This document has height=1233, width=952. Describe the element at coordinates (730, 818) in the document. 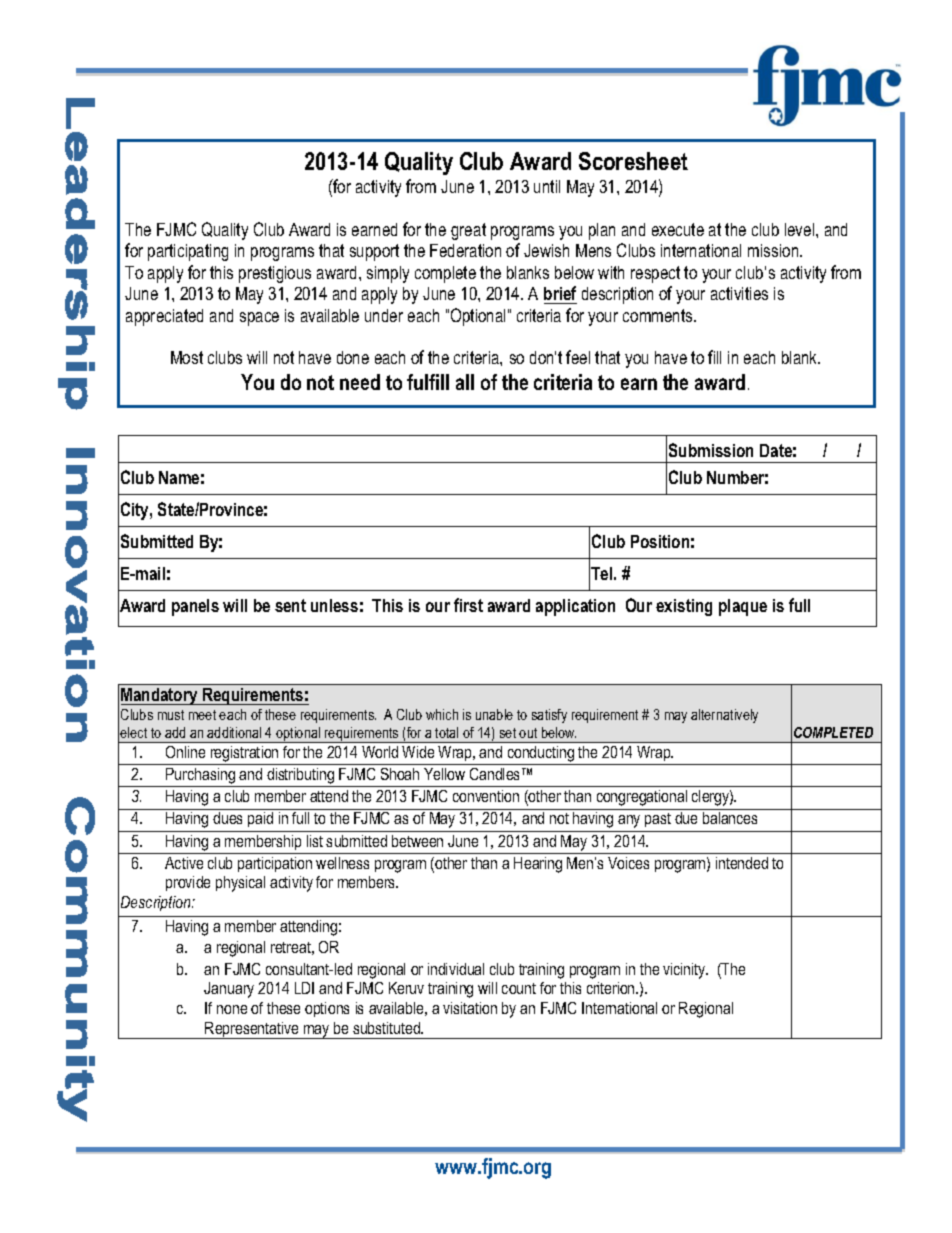

I see `balances` at that location.
